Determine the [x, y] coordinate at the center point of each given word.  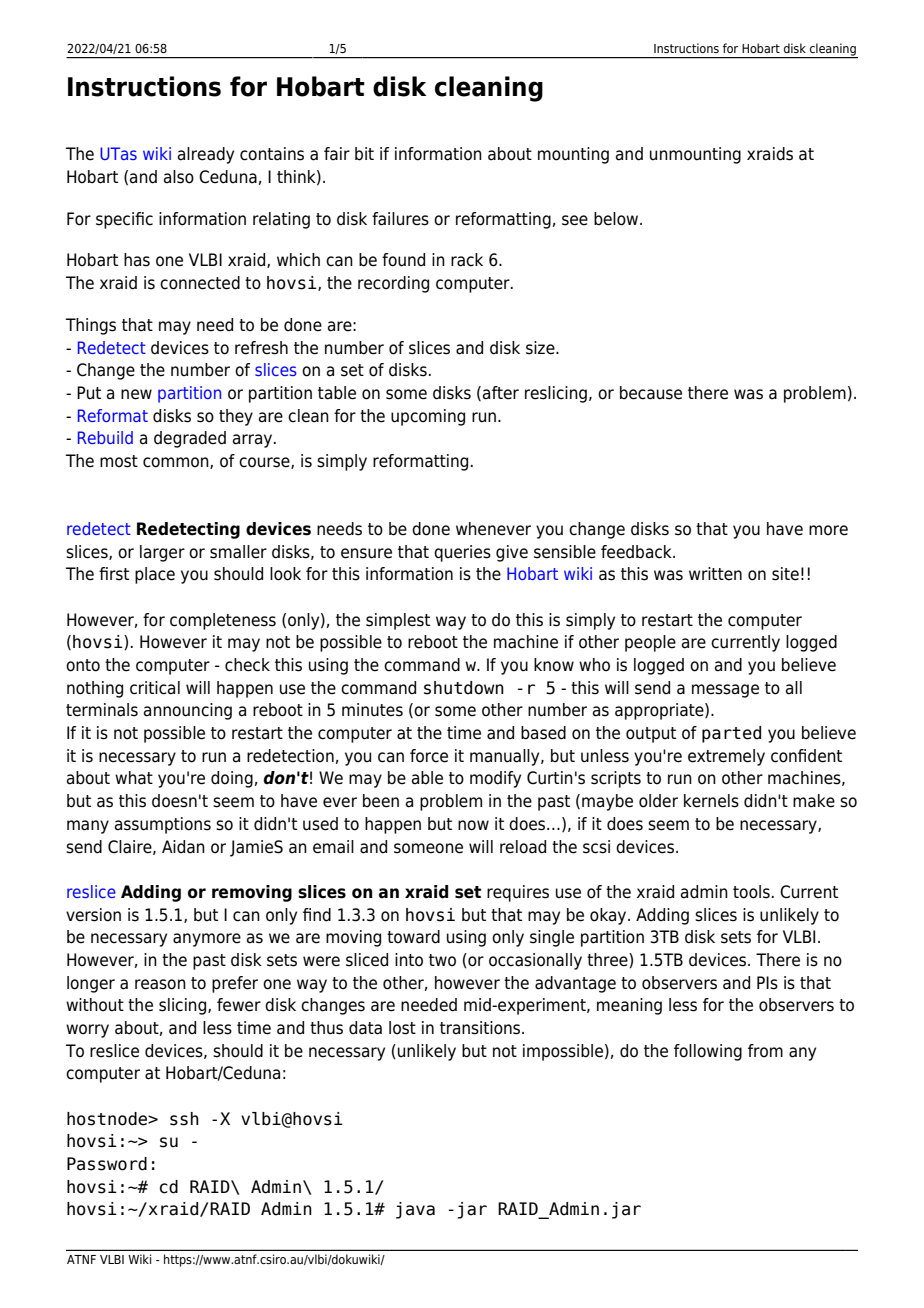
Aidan [183, 847]
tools [751, 892]
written [715, 574]
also [179, 177]
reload [523, 847]
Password [107, 1164]
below [617, 219]
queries [462, 553]
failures [400, 219]
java [415, 1210]
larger [162, 553]
